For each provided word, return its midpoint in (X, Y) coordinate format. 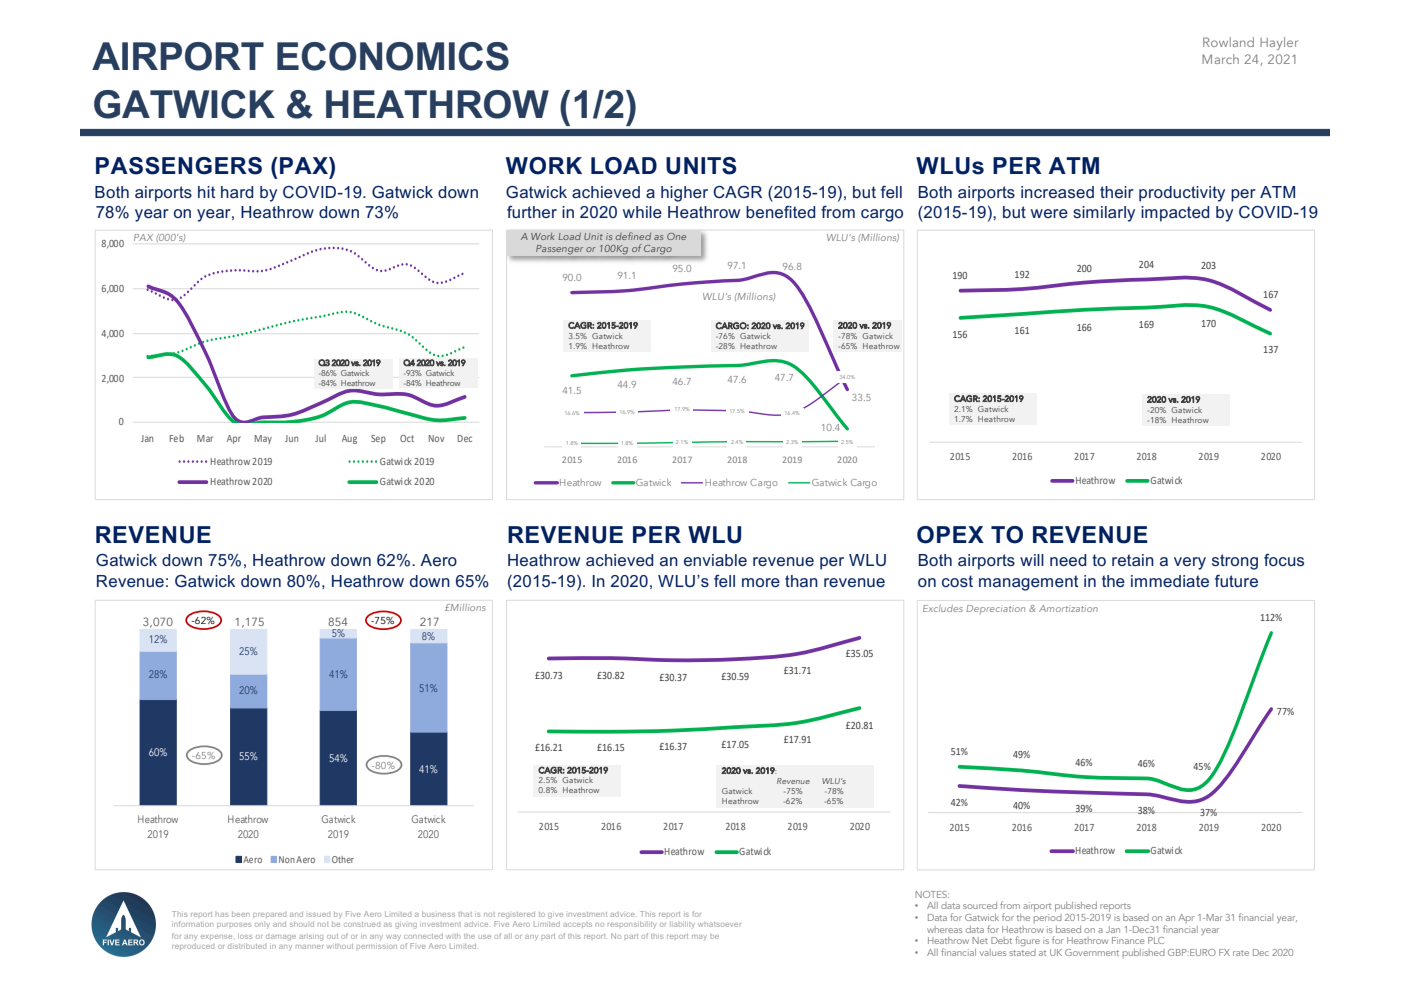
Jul (320, 438)
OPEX (950, 535)
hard (237, 192)
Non (287, 859)
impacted (1175, 214)
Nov (436, 438)
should (302, 924)
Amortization (1068, 608)
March (1220, 59)
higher (684, 194)
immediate (1170, 581)
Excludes (943, 608)
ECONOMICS (393, 56)
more (761, 582)
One (676, 236)
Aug (349, 439)
